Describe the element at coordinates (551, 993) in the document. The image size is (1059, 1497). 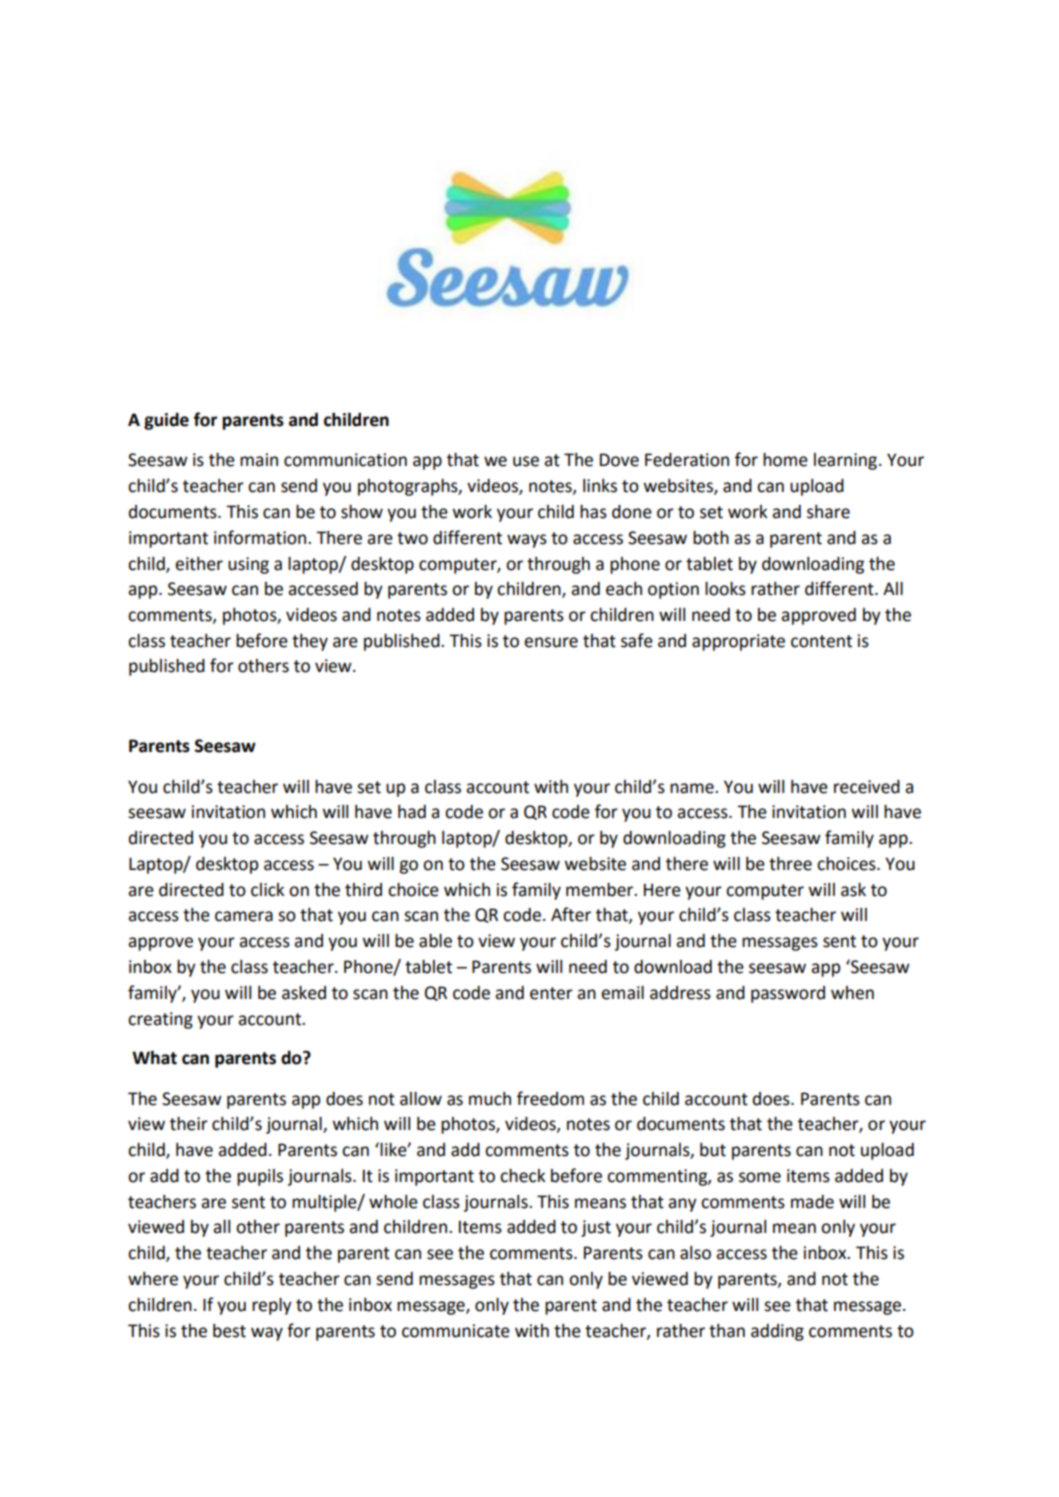
I see `enter` at that location.
